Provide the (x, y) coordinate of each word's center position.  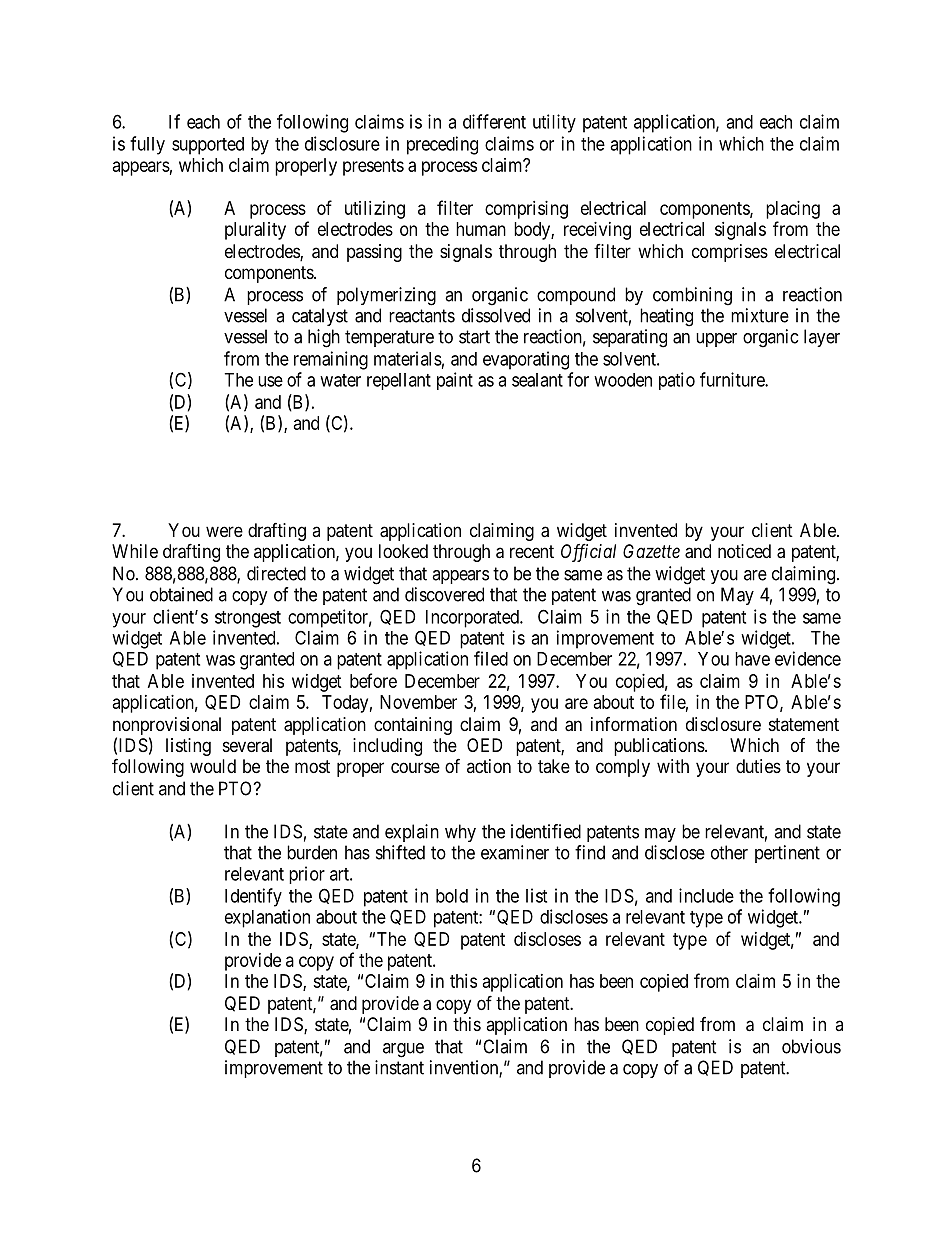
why (460, 833)
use (270, 381)
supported (208, 146)
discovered (444, 594)
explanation (267, 918)
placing (793, 210)
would (213, 766)
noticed (744, 551)
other (729, 852)
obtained (181, 594)
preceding (442, 145)
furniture (733, 379)
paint (455, 381)
